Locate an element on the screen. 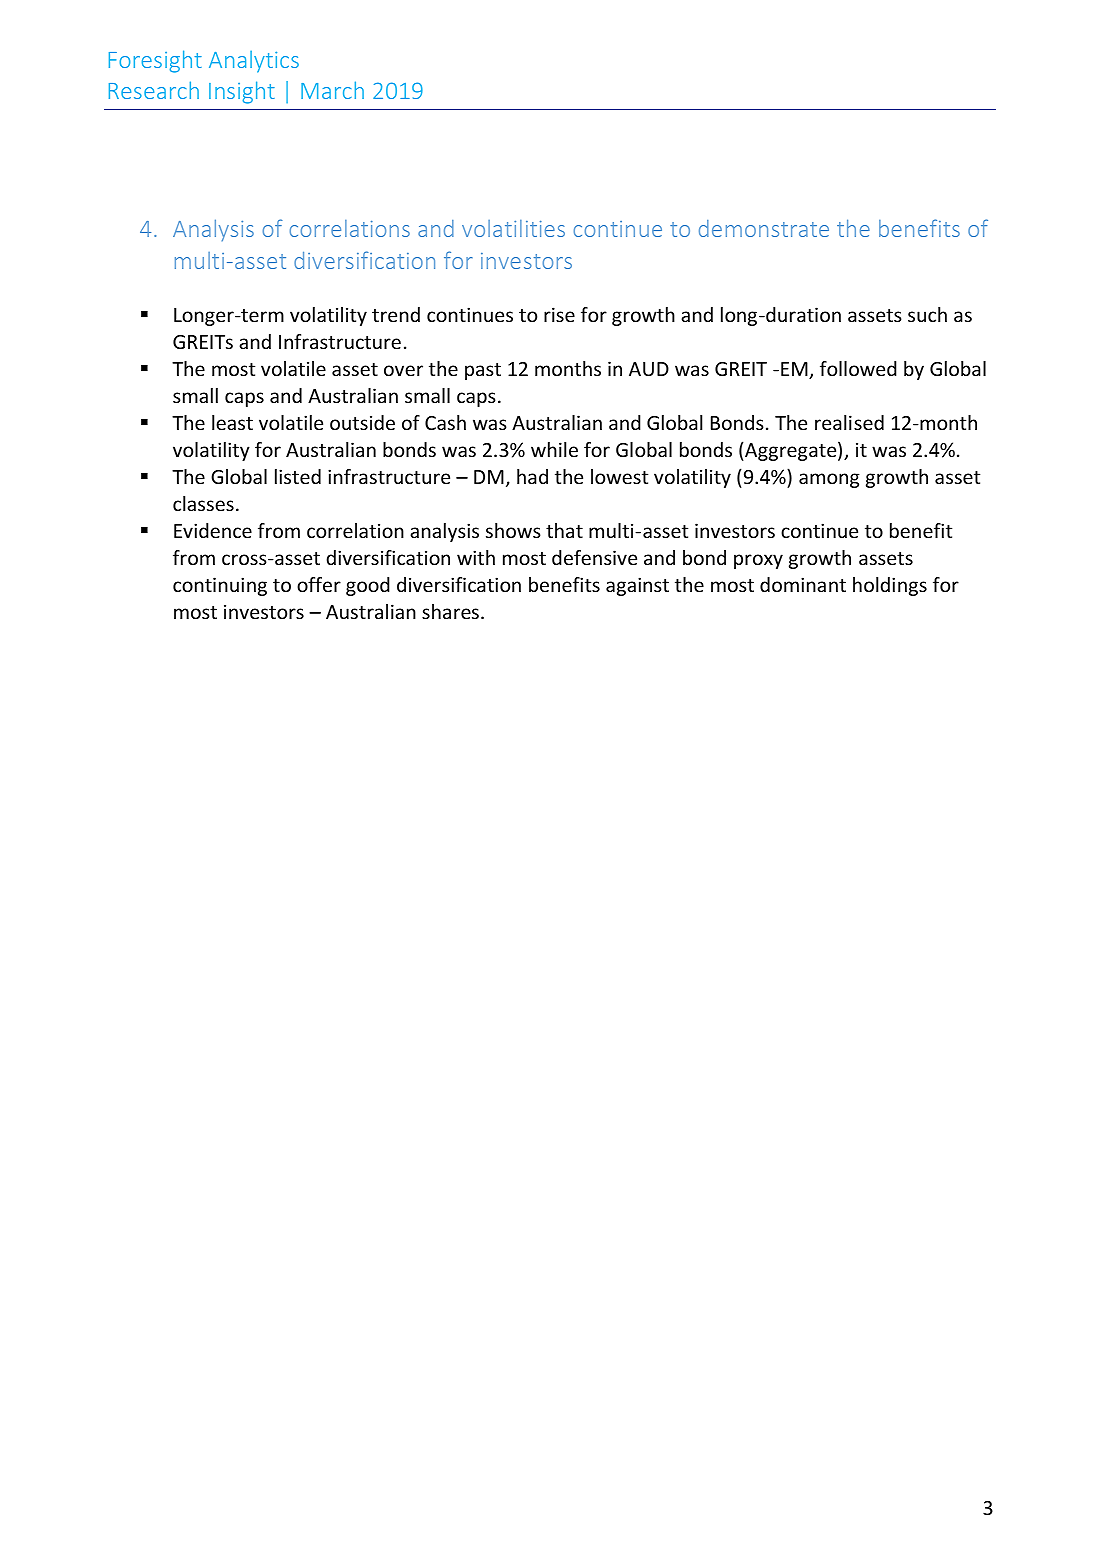 The width and height of the screenshot is (1095, 1549). realised is located at coordinates (849, 422).
